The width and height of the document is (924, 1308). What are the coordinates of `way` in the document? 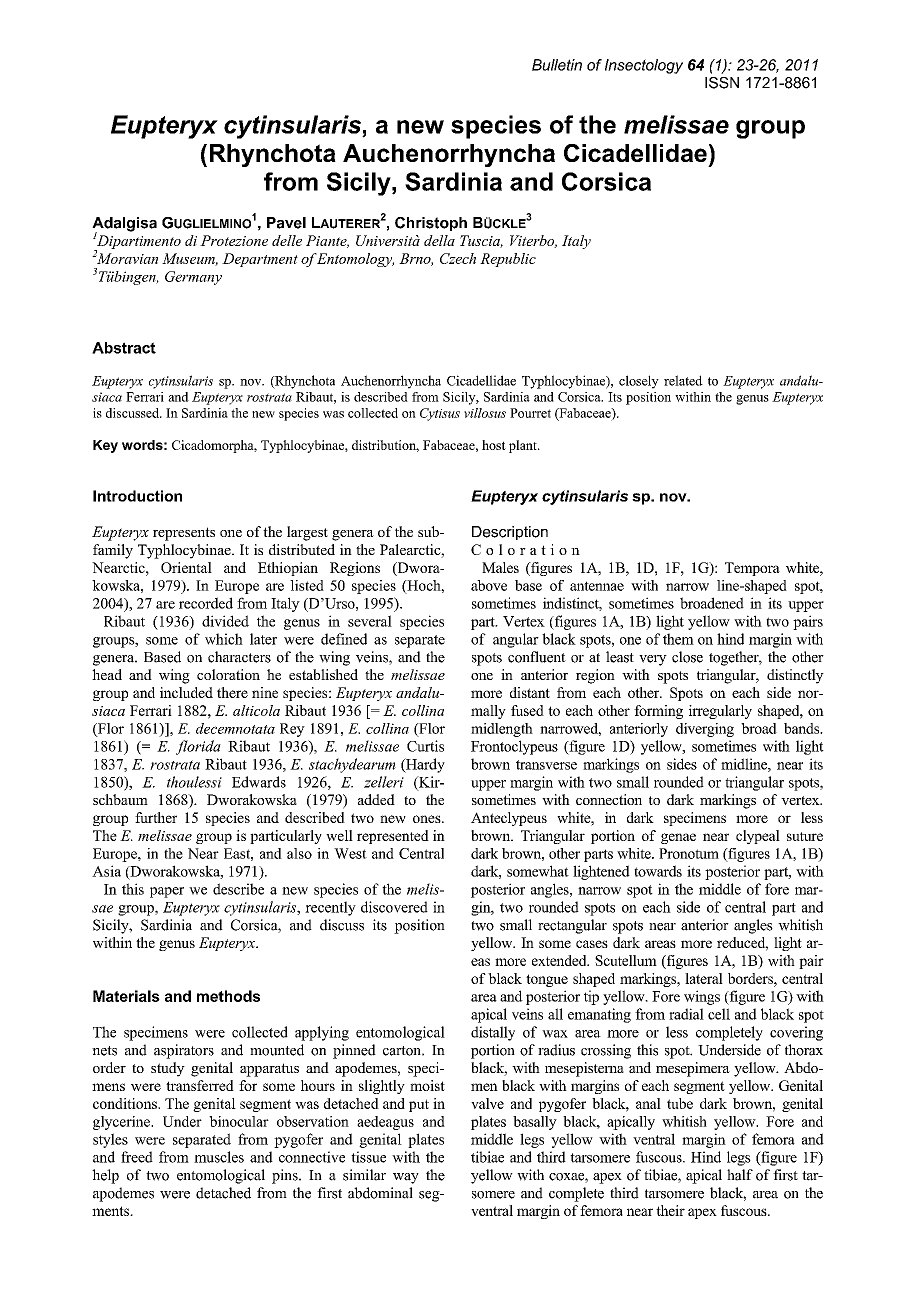 It's located at (406, 1178).
